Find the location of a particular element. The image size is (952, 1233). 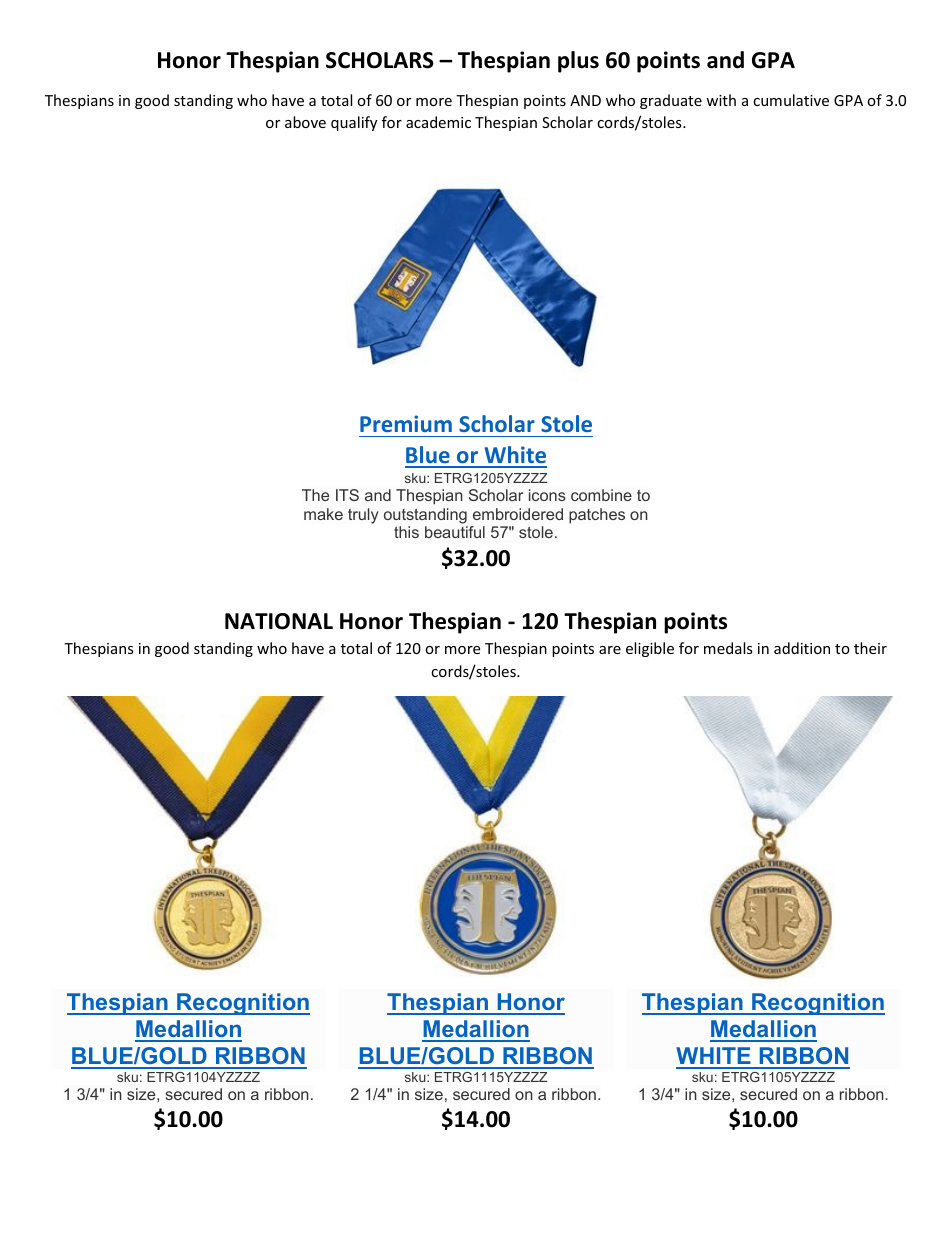

ITS is located at coordinates (347, 495).
